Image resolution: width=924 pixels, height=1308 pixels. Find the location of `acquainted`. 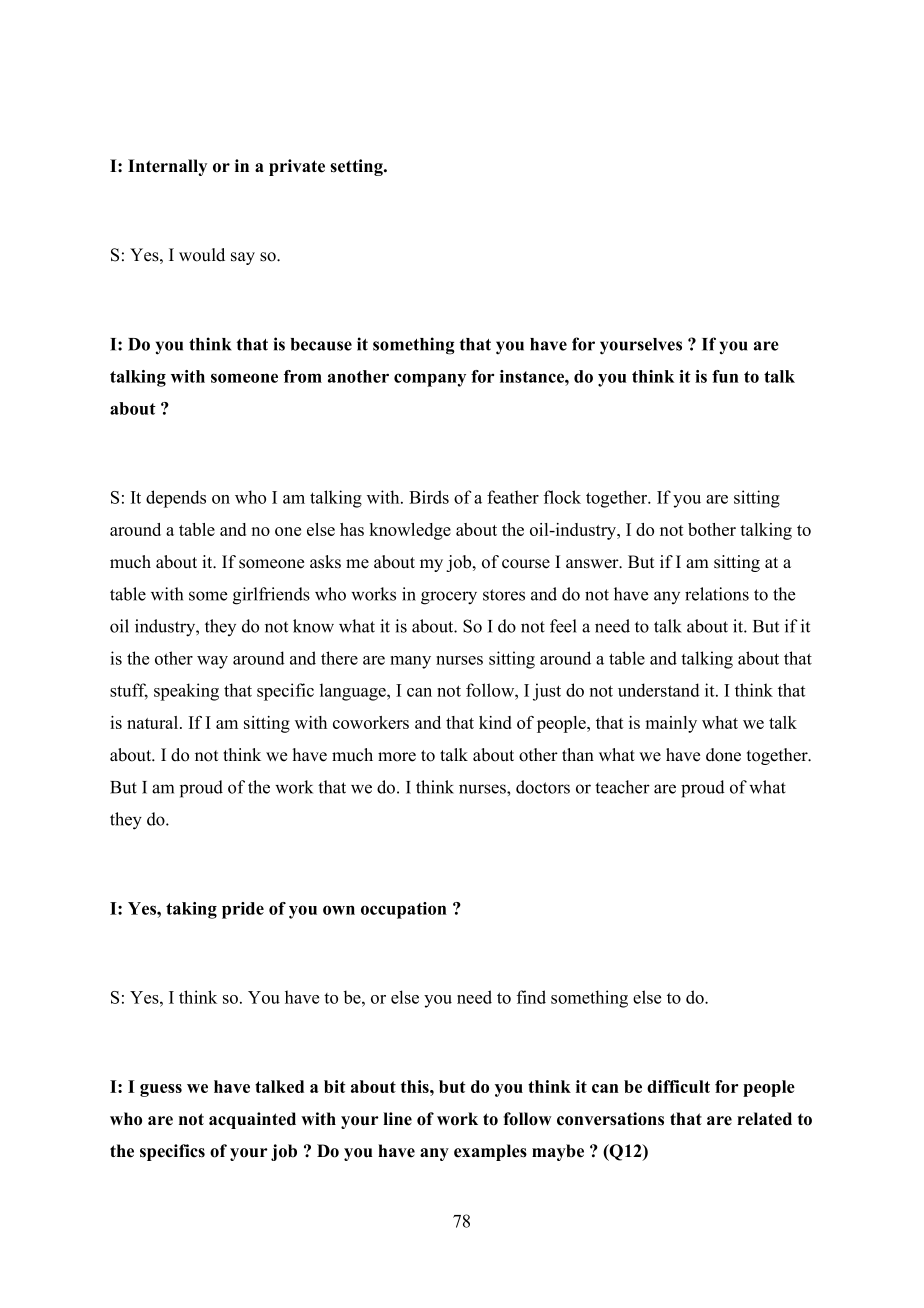

acquainted is located at coordinates (252, 1120).
